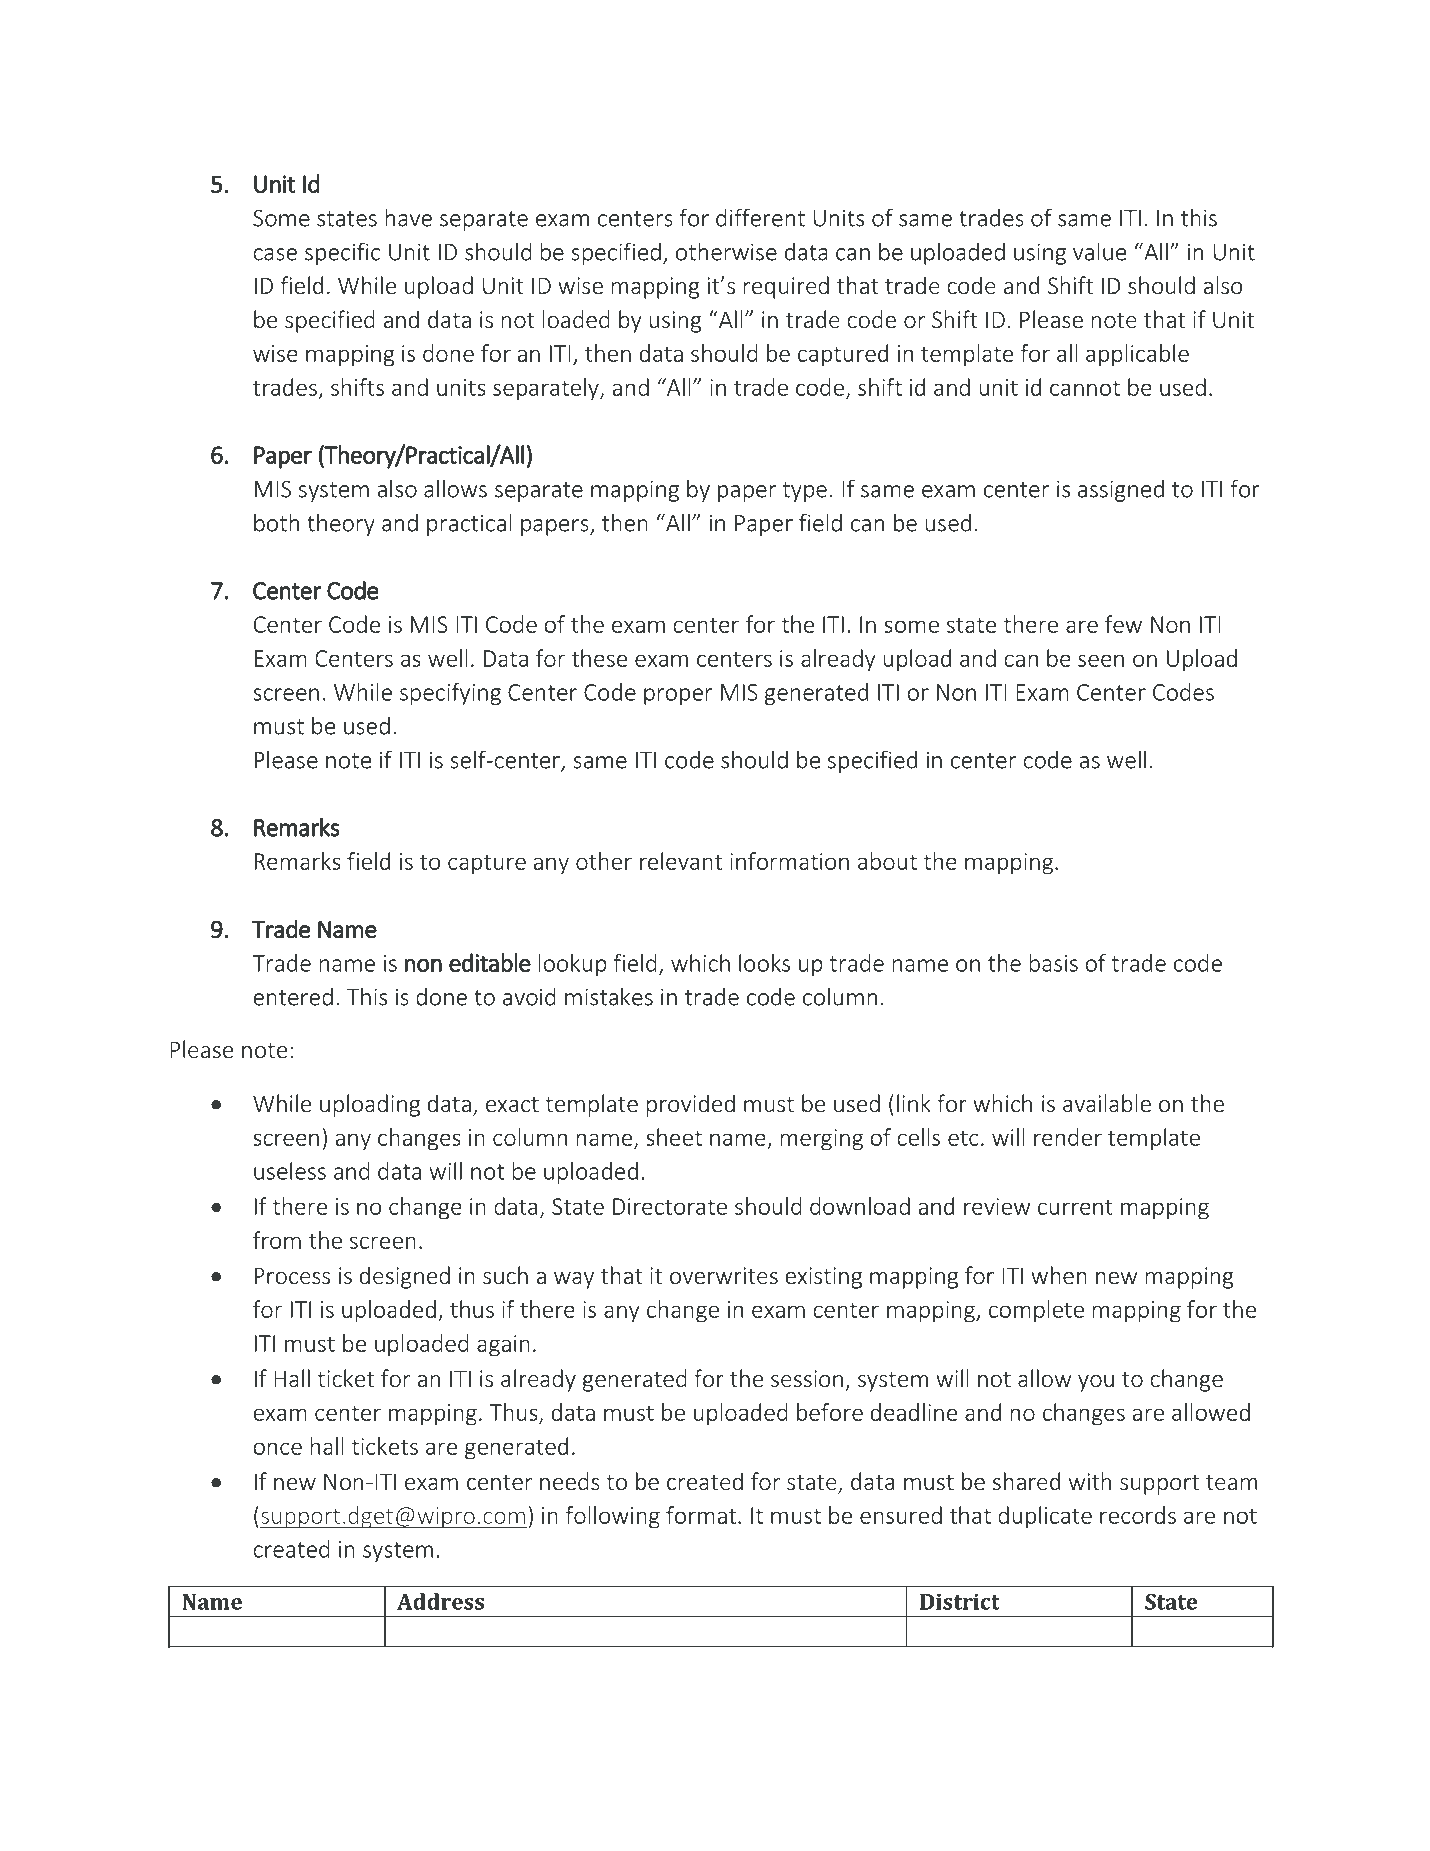  What do you see at coordinates (490, 962) in the page?
I see `editable` at bounding box center [490, 962].
